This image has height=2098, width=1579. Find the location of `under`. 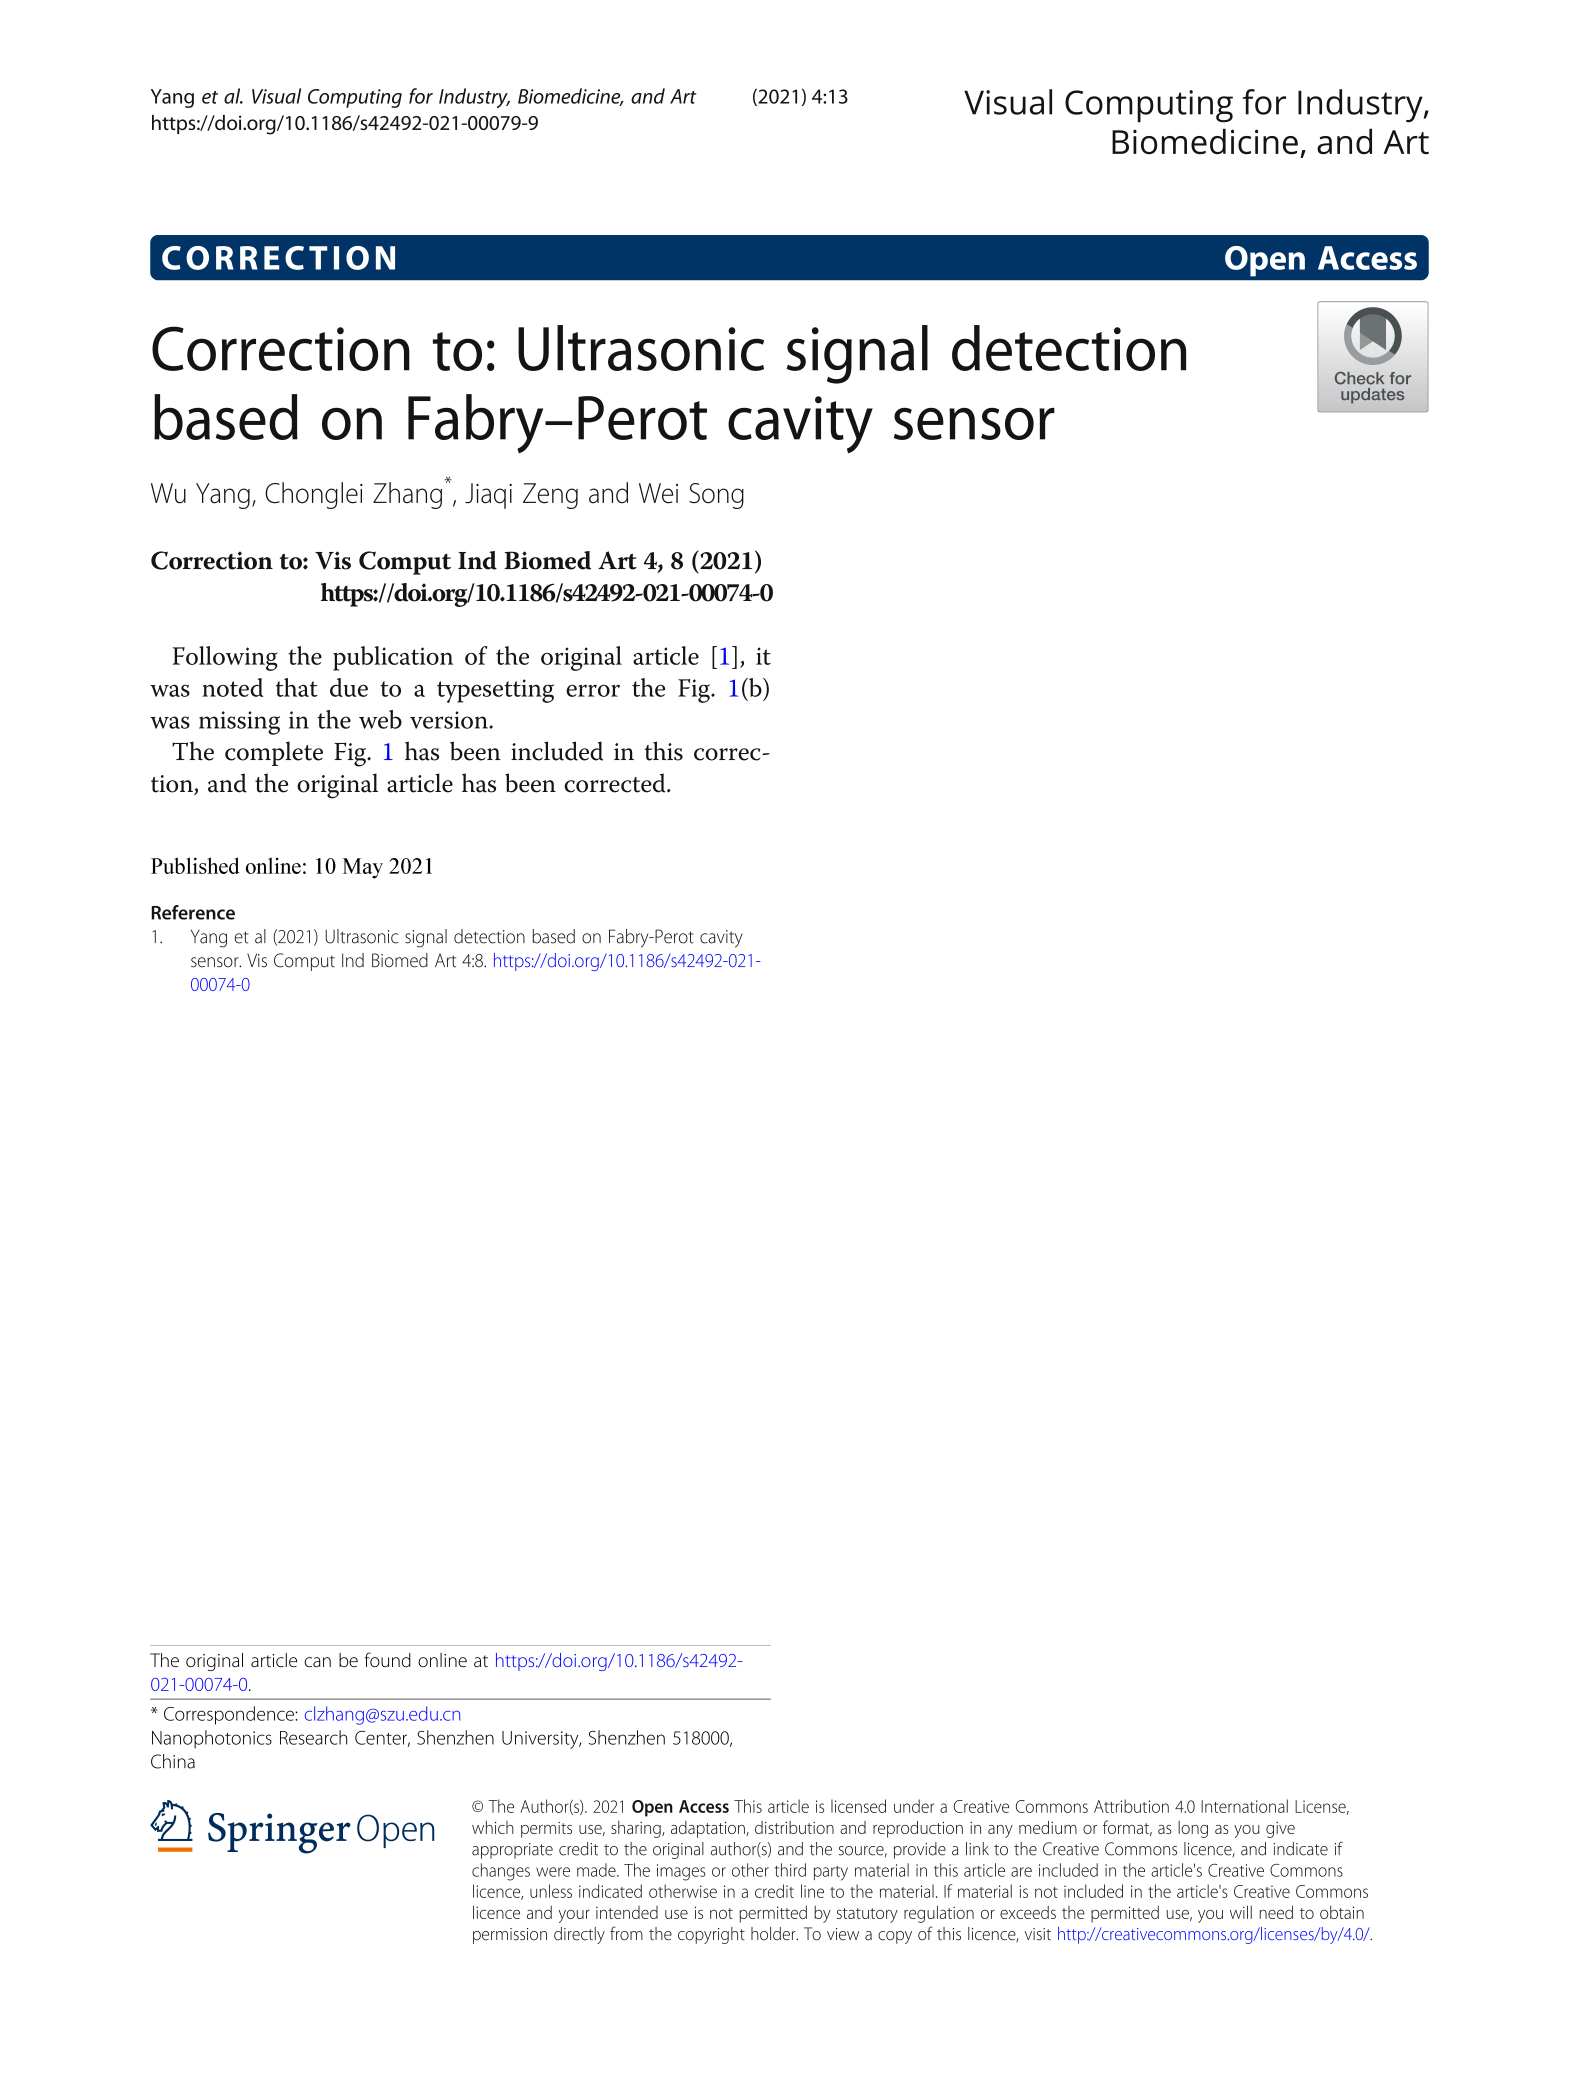

under is located at coordinates (914, 1806).
